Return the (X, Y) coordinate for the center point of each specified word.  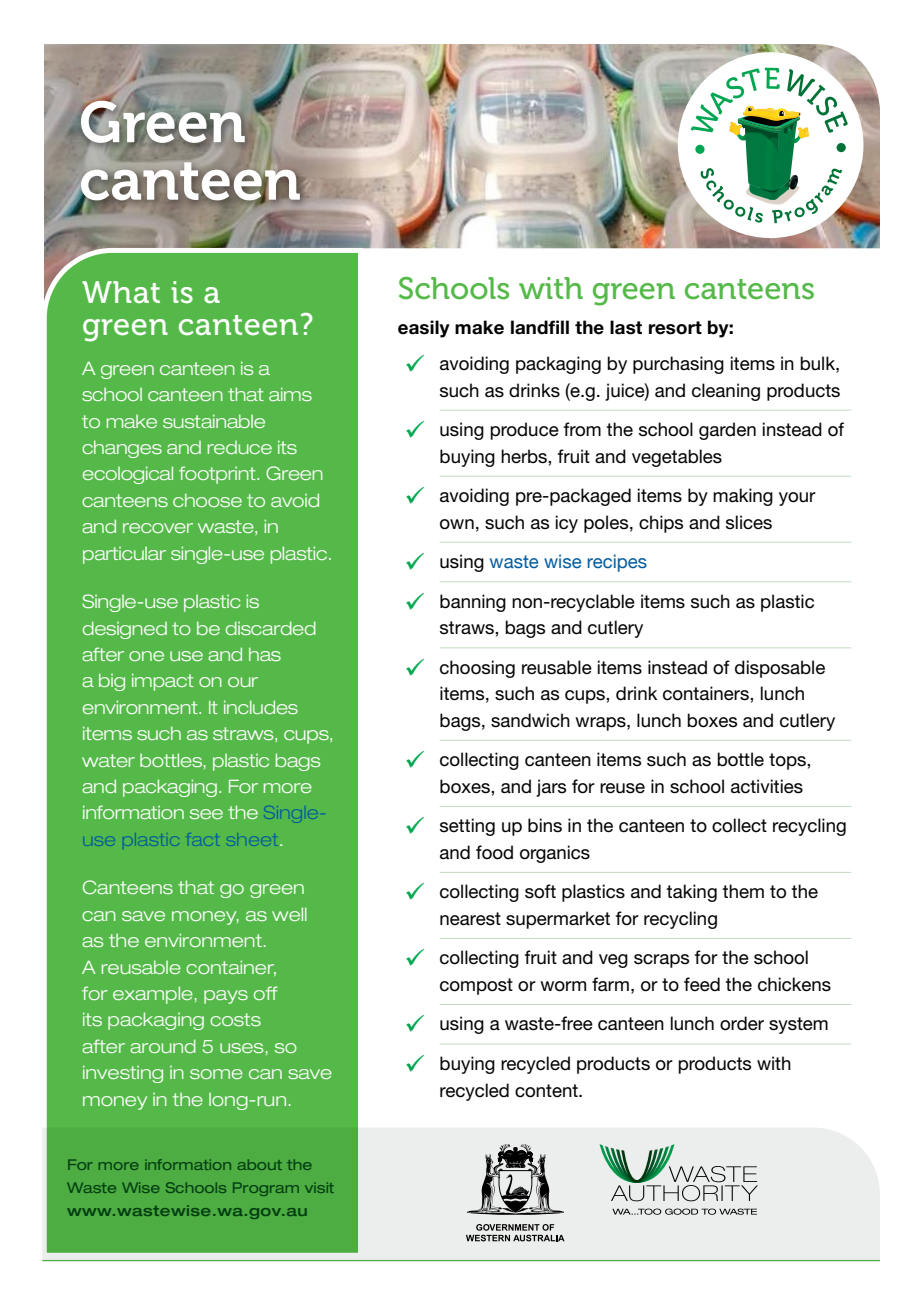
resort (675, 328)
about (260, 1164)
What (121, 292)
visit (319, 1187)
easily (424, 329)
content (547, 1091)
